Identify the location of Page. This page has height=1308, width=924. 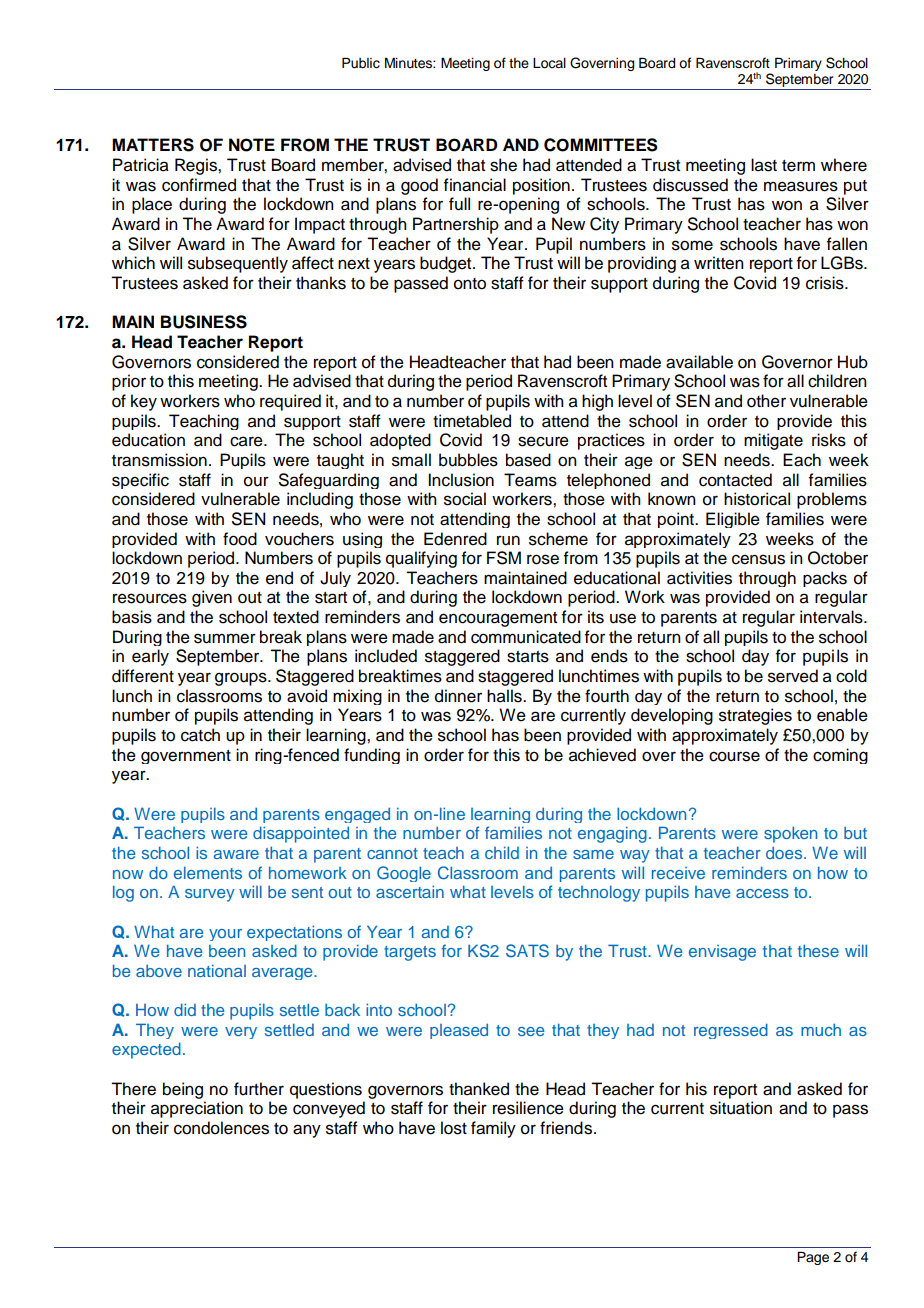
(813, 1258).
